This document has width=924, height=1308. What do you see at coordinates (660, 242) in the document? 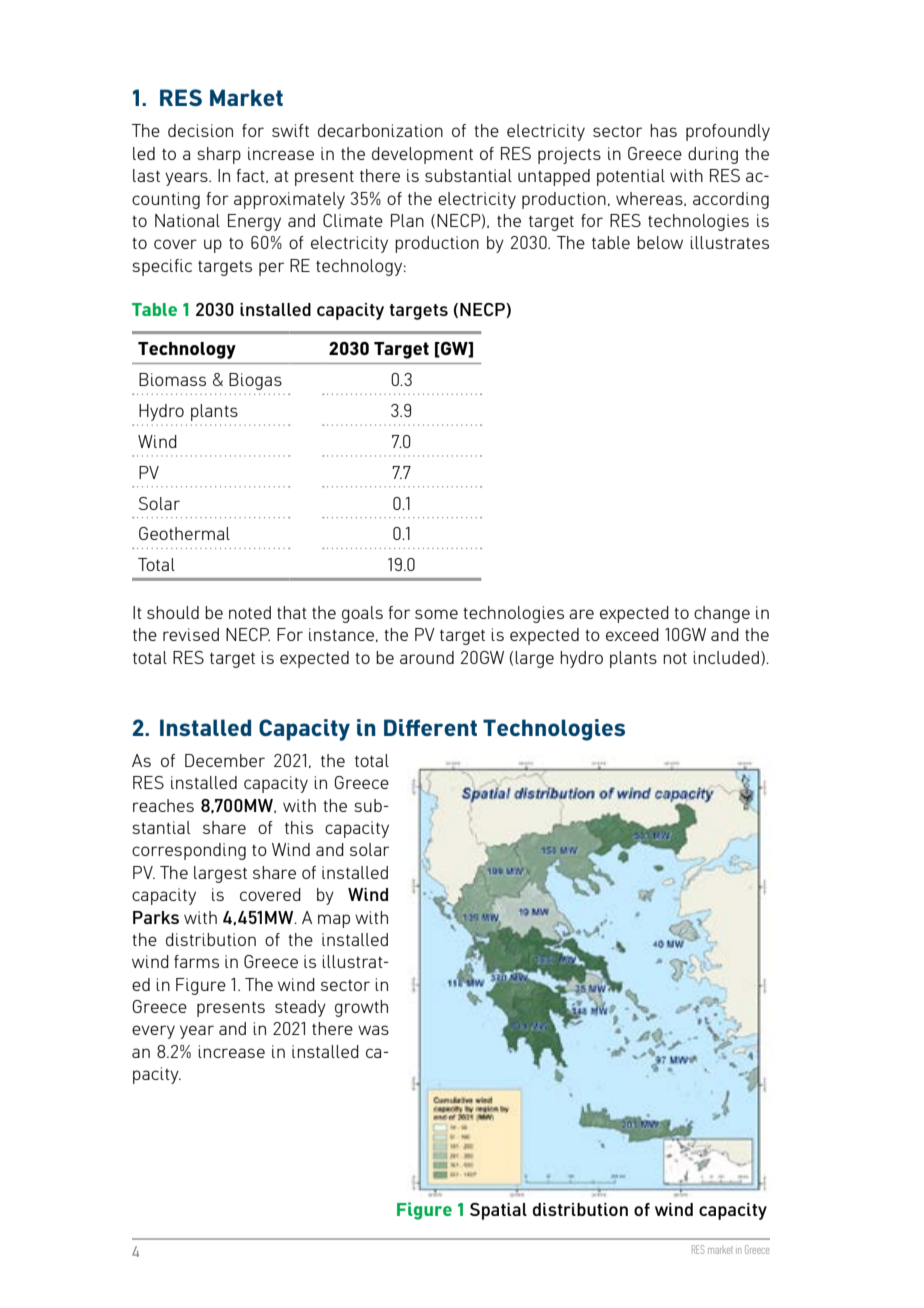
I see `below` at bounding box center [660, 242].
